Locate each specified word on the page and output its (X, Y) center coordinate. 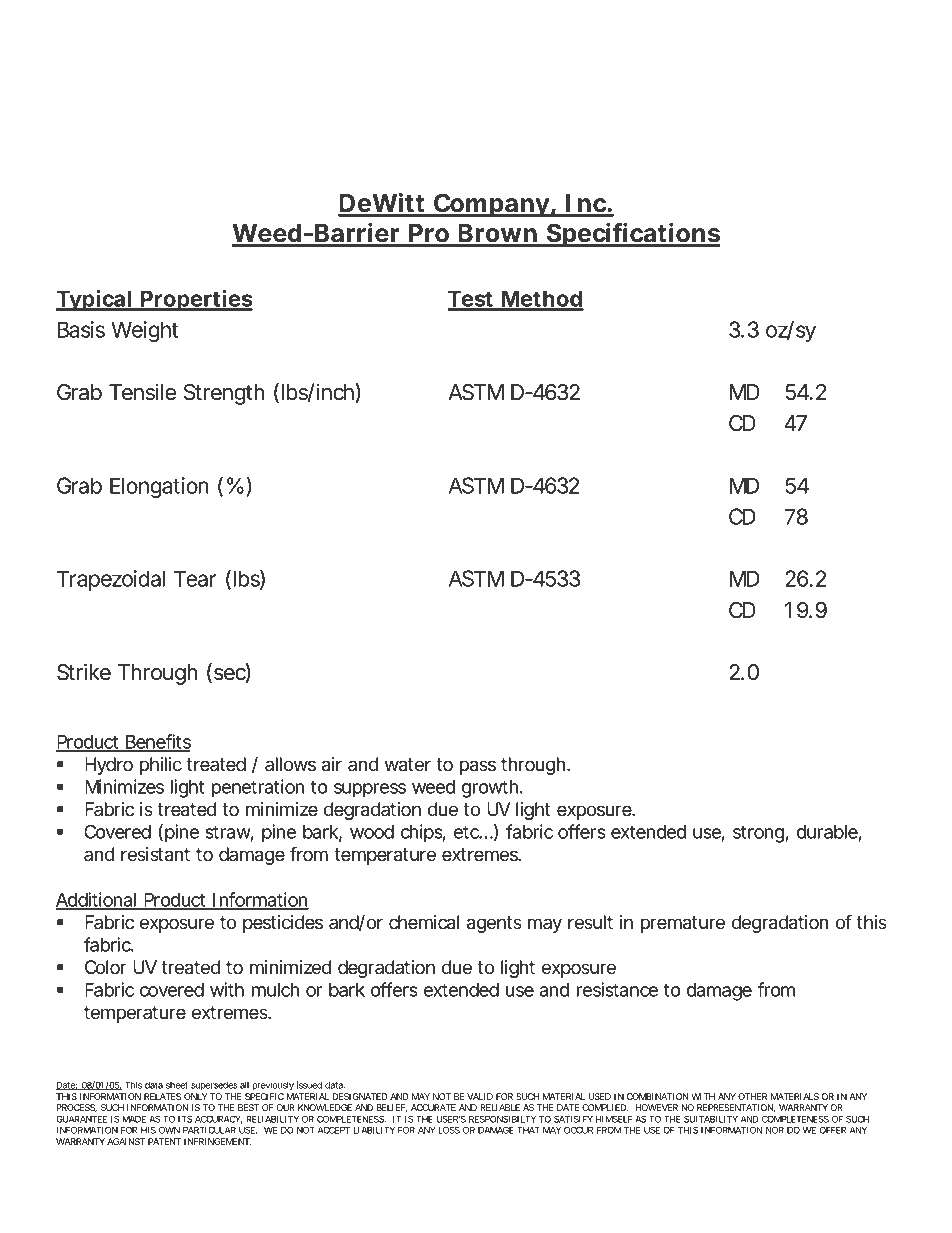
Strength (224, 394)
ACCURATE (433, 1107)
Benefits (157, 742)
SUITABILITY (711, 1119)
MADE (134, 1119)
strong (759, 834)
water (408, 765)
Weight (144, 331)
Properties (196, 300)
